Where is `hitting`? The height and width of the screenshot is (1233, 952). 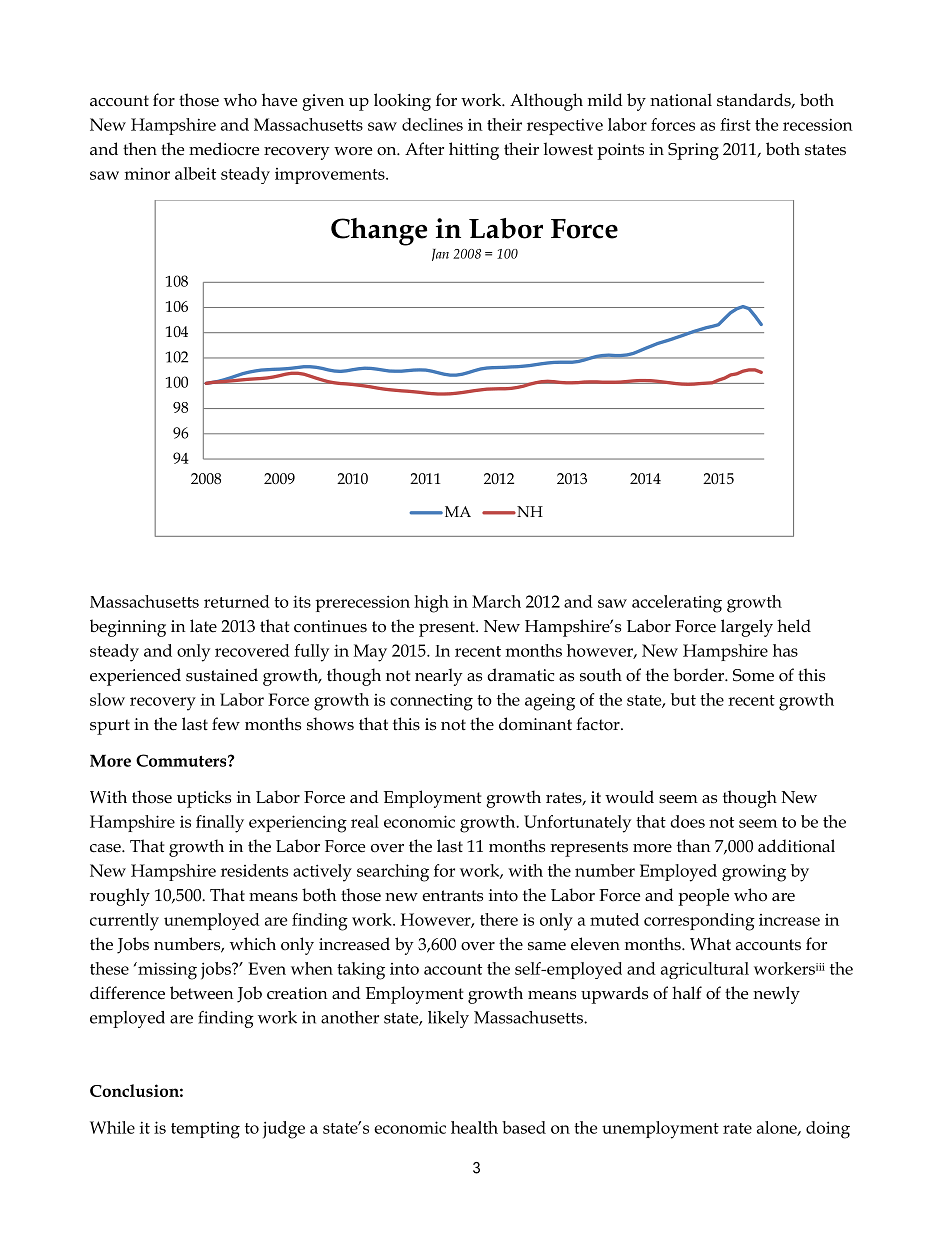
hitting is located at coordinates (474, 151).
